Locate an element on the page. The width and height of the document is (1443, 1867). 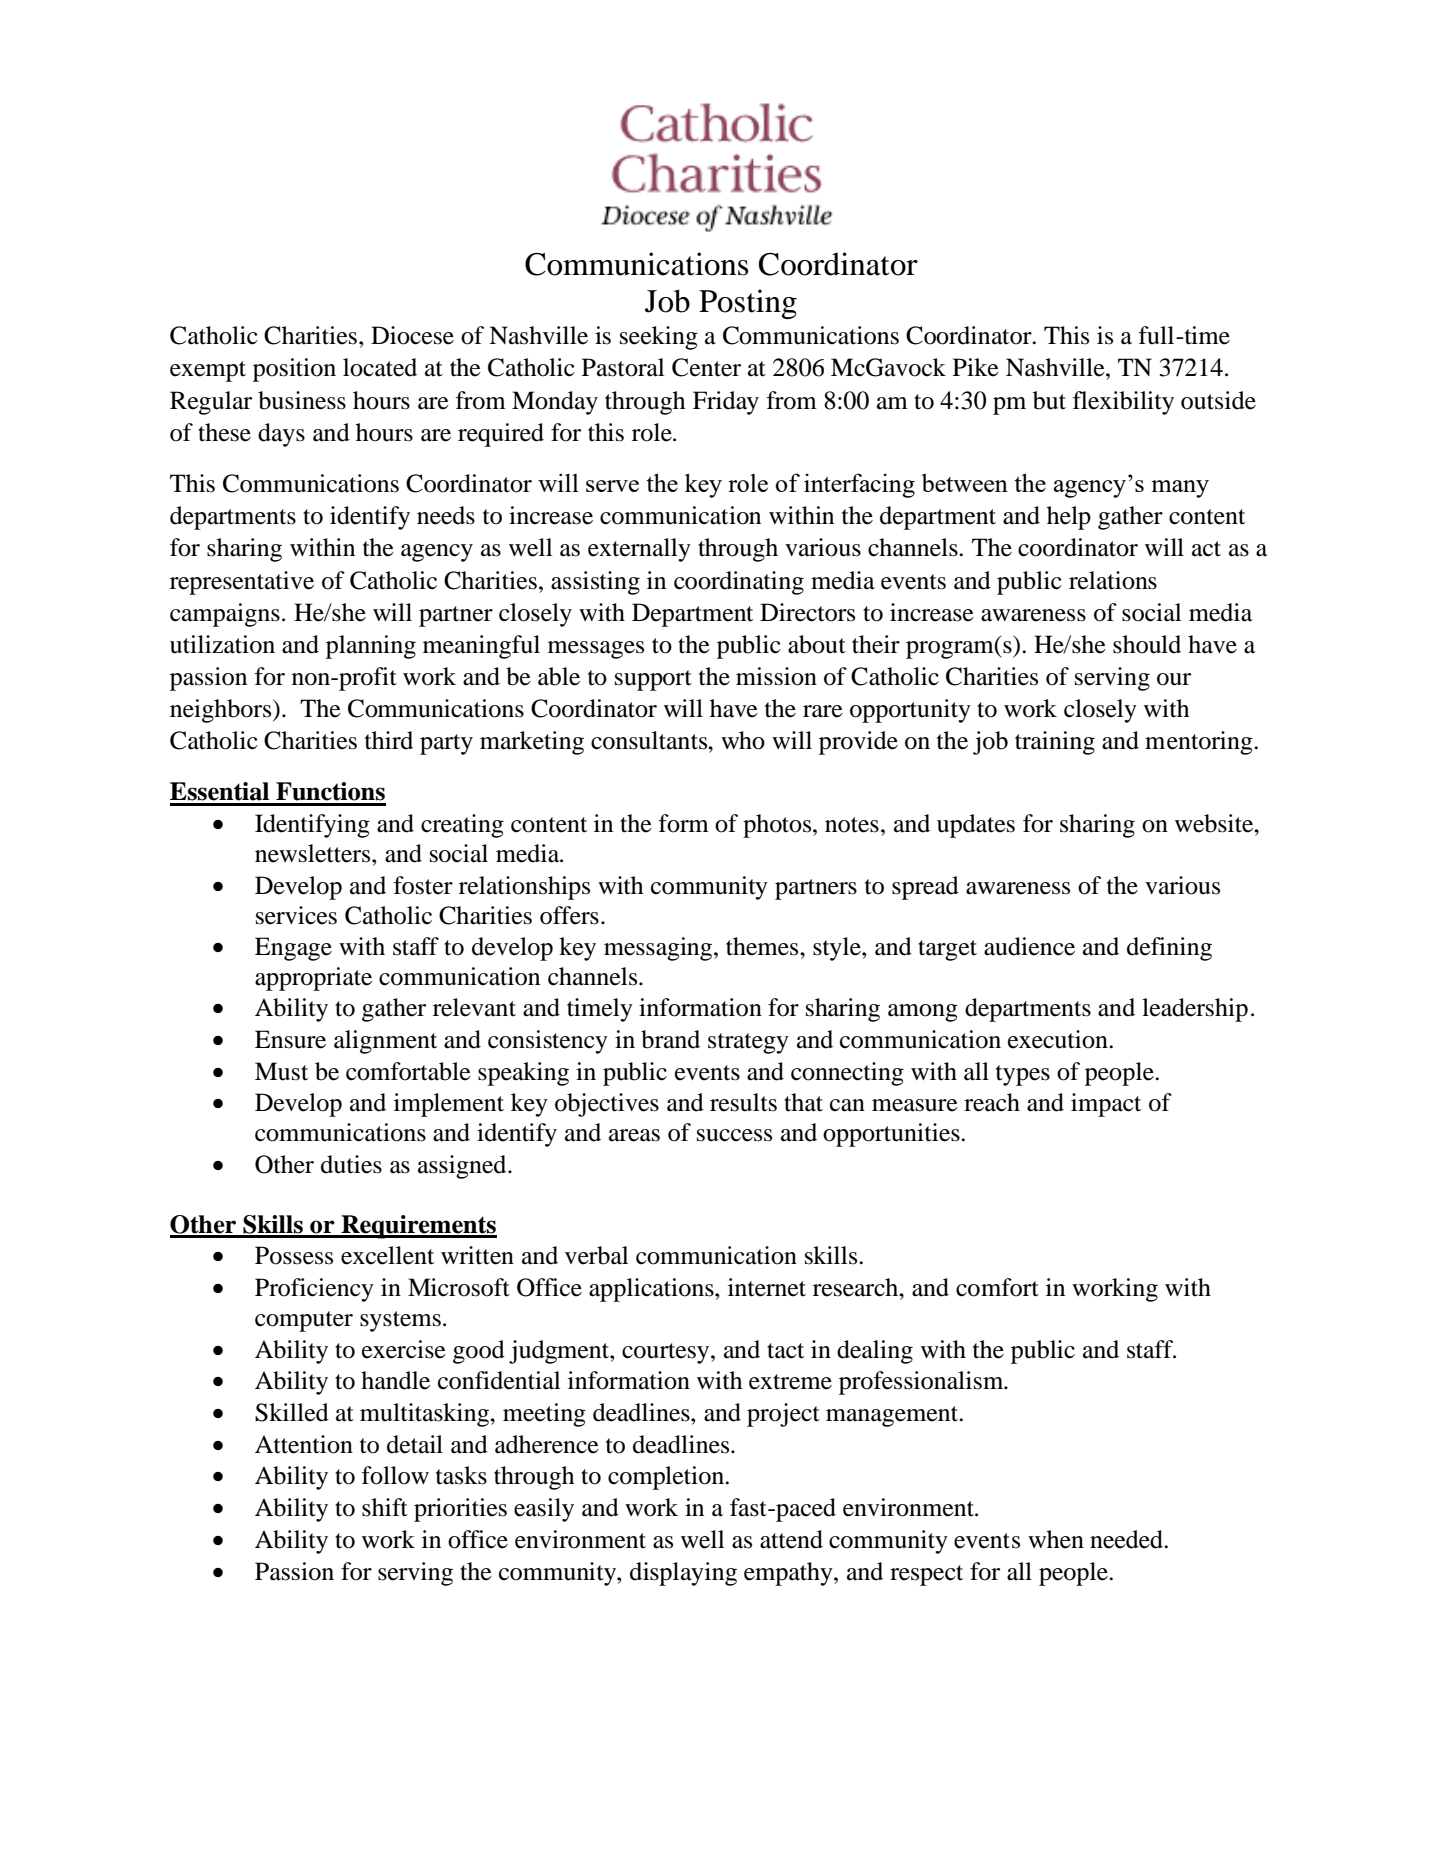
position is located at coordinates (294, 370).
